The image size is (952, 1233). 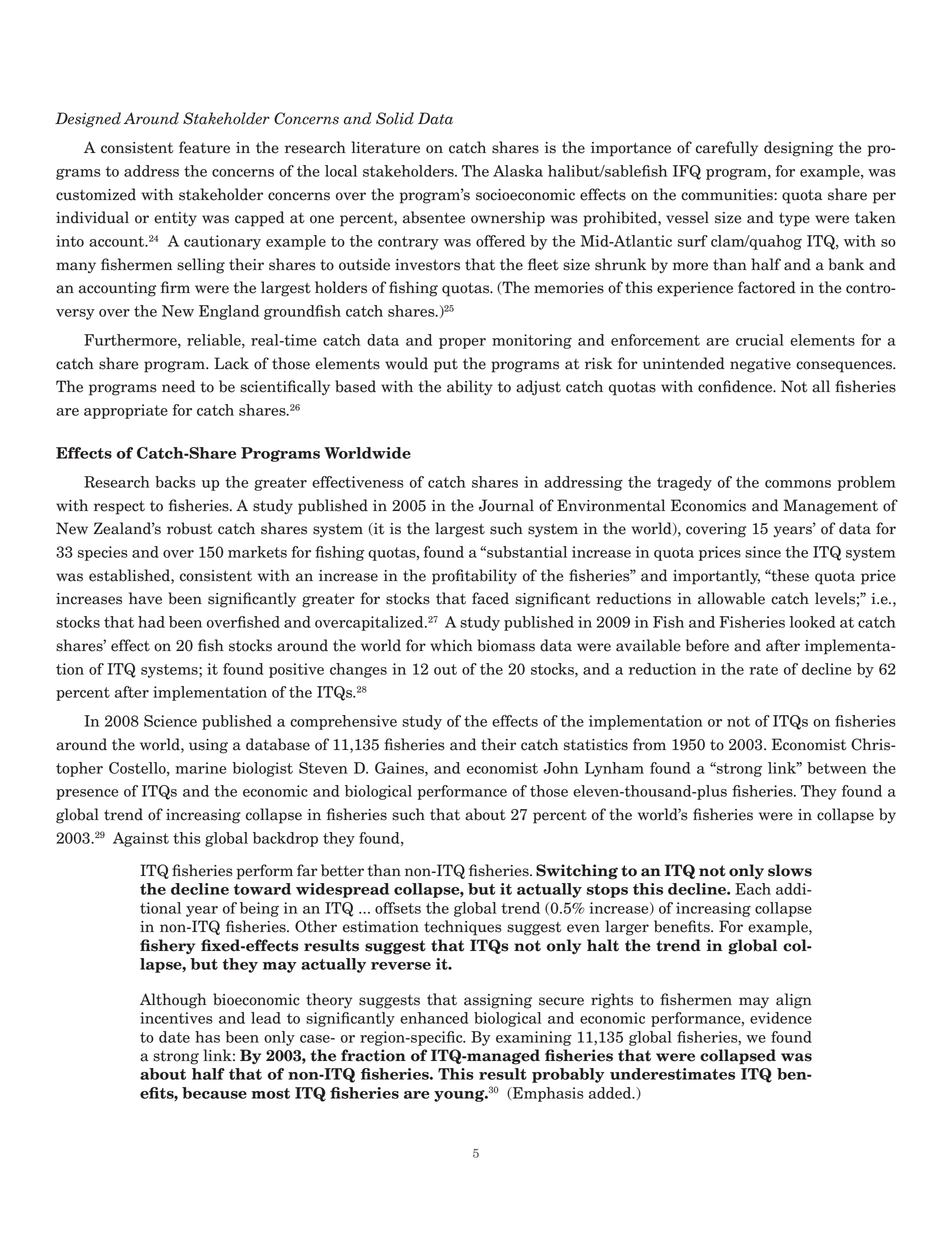 What do you see at coordinates (560, 768) in the screenshot?
I see `John` at bounding box center [560, 768].
